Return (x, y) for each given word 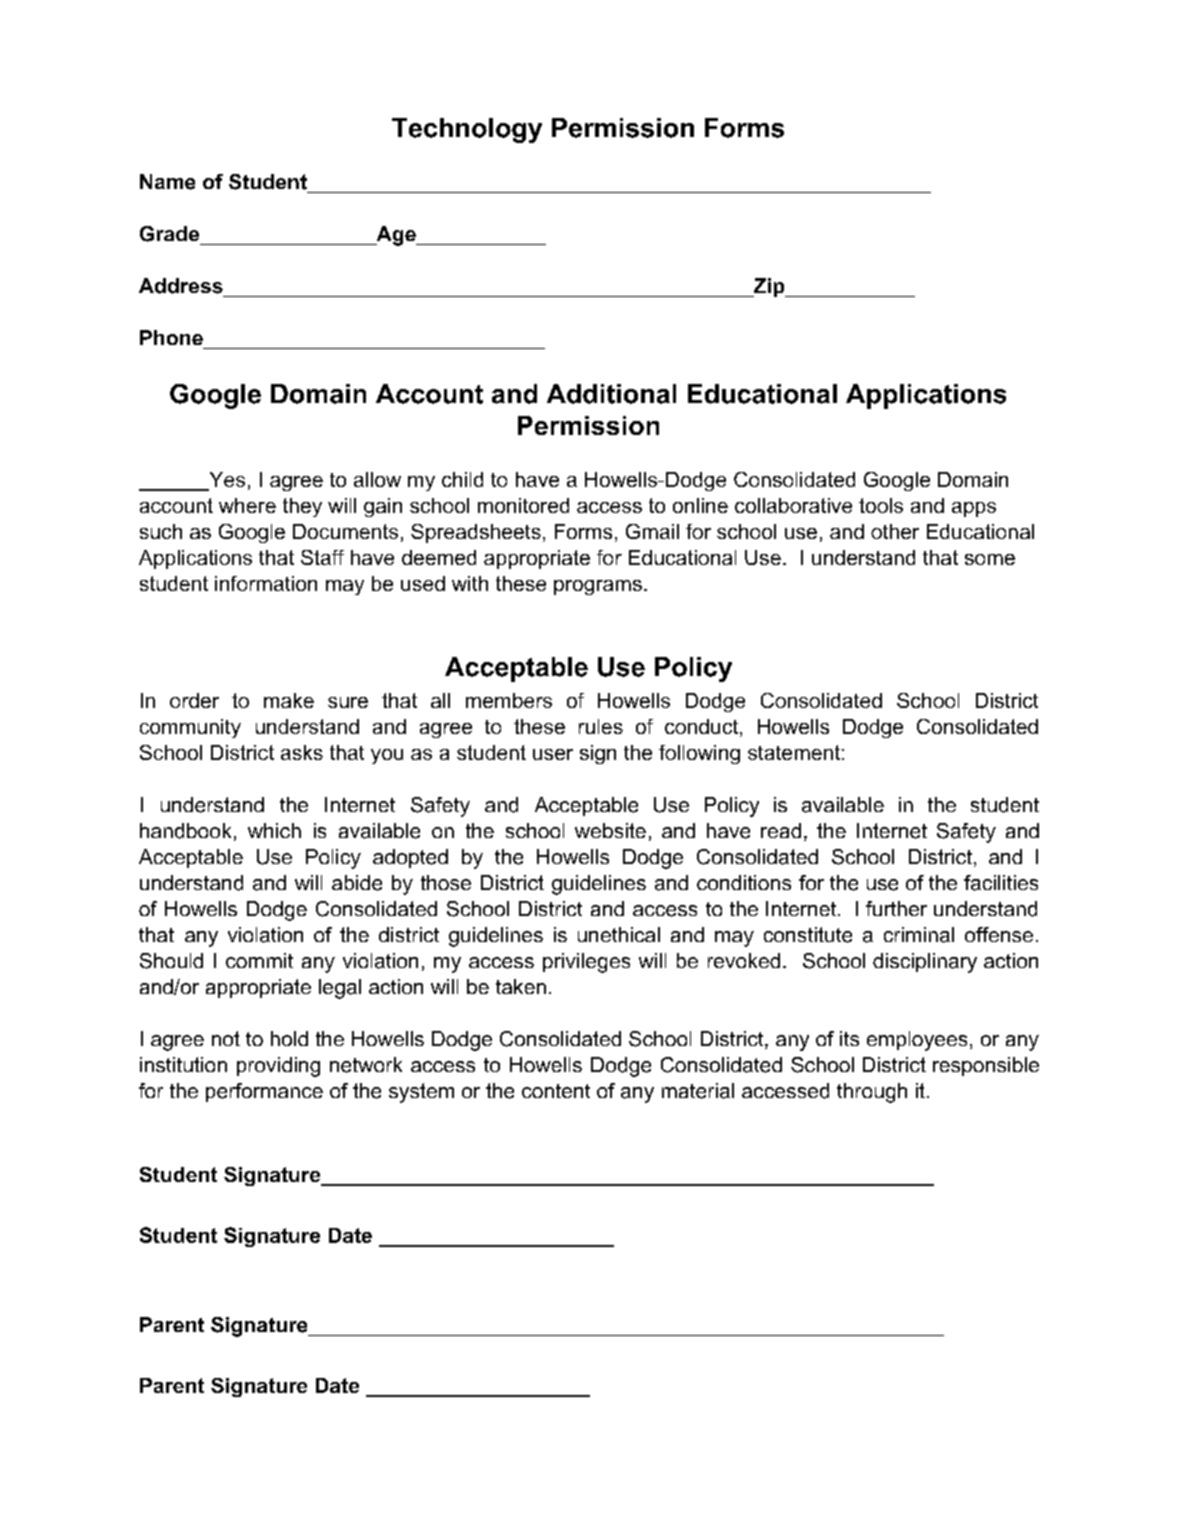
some (990, 559)
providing (278, 1067)
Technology (467, 130)
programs (598, 587)
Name (167, 182)
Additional (611, 394)
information (266, 583)
